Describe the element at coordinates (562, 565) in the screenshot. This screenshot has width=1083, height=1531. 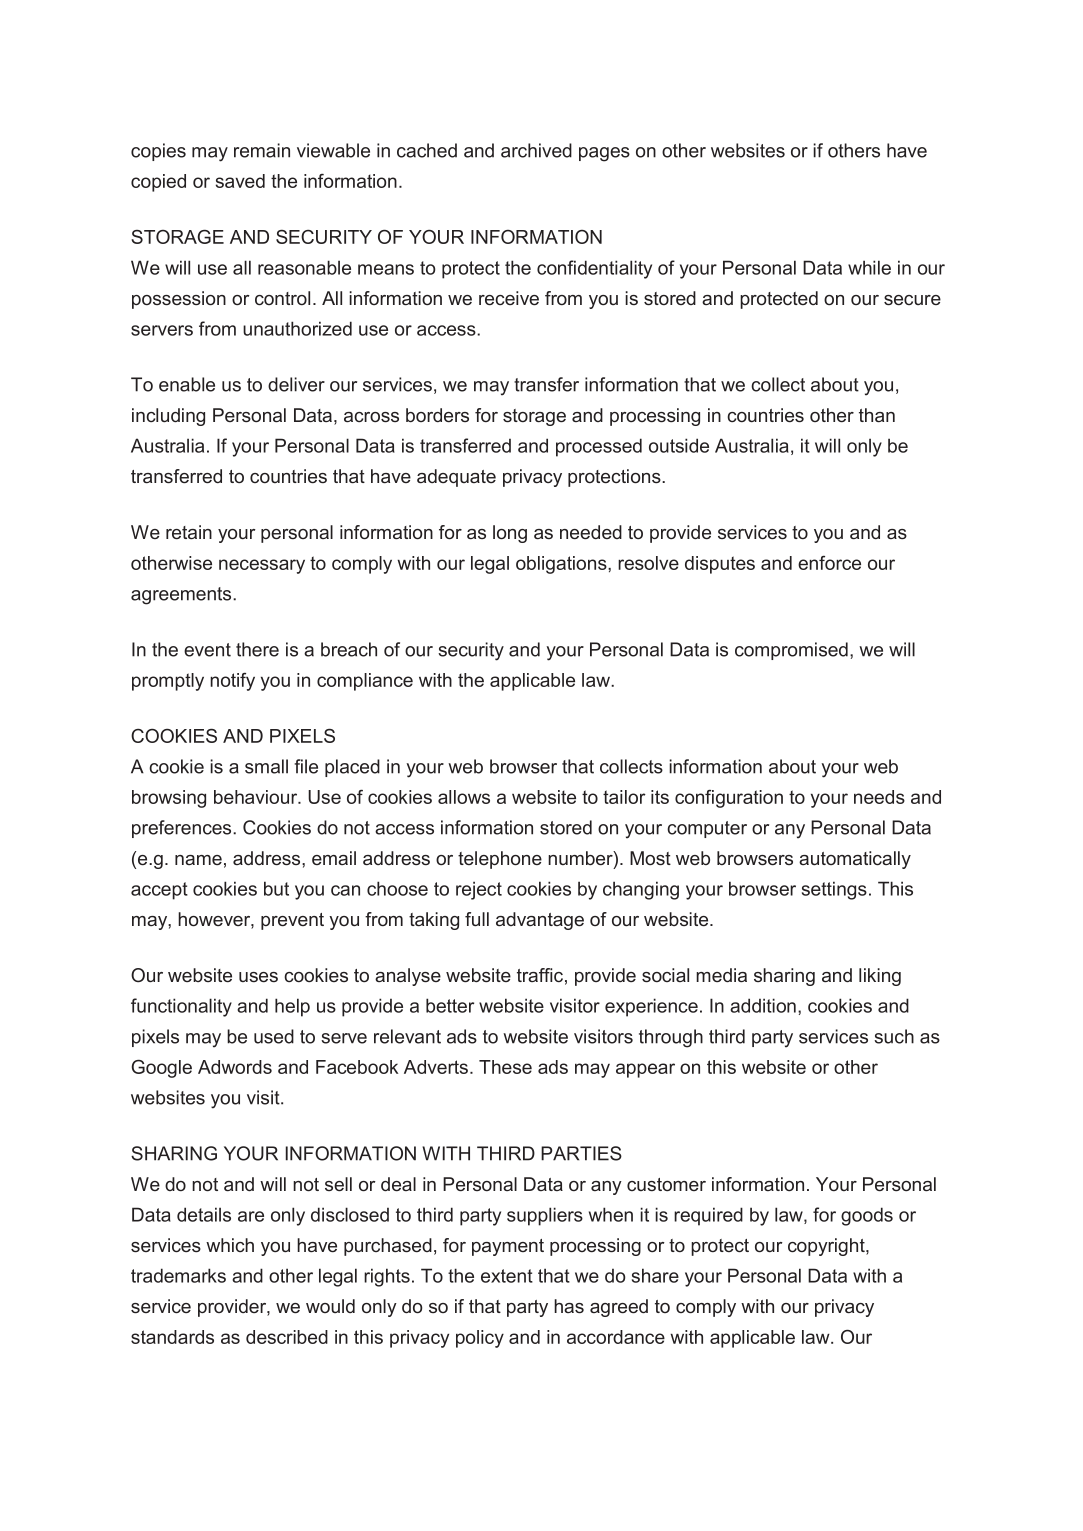
I see `obligations` at that location.
